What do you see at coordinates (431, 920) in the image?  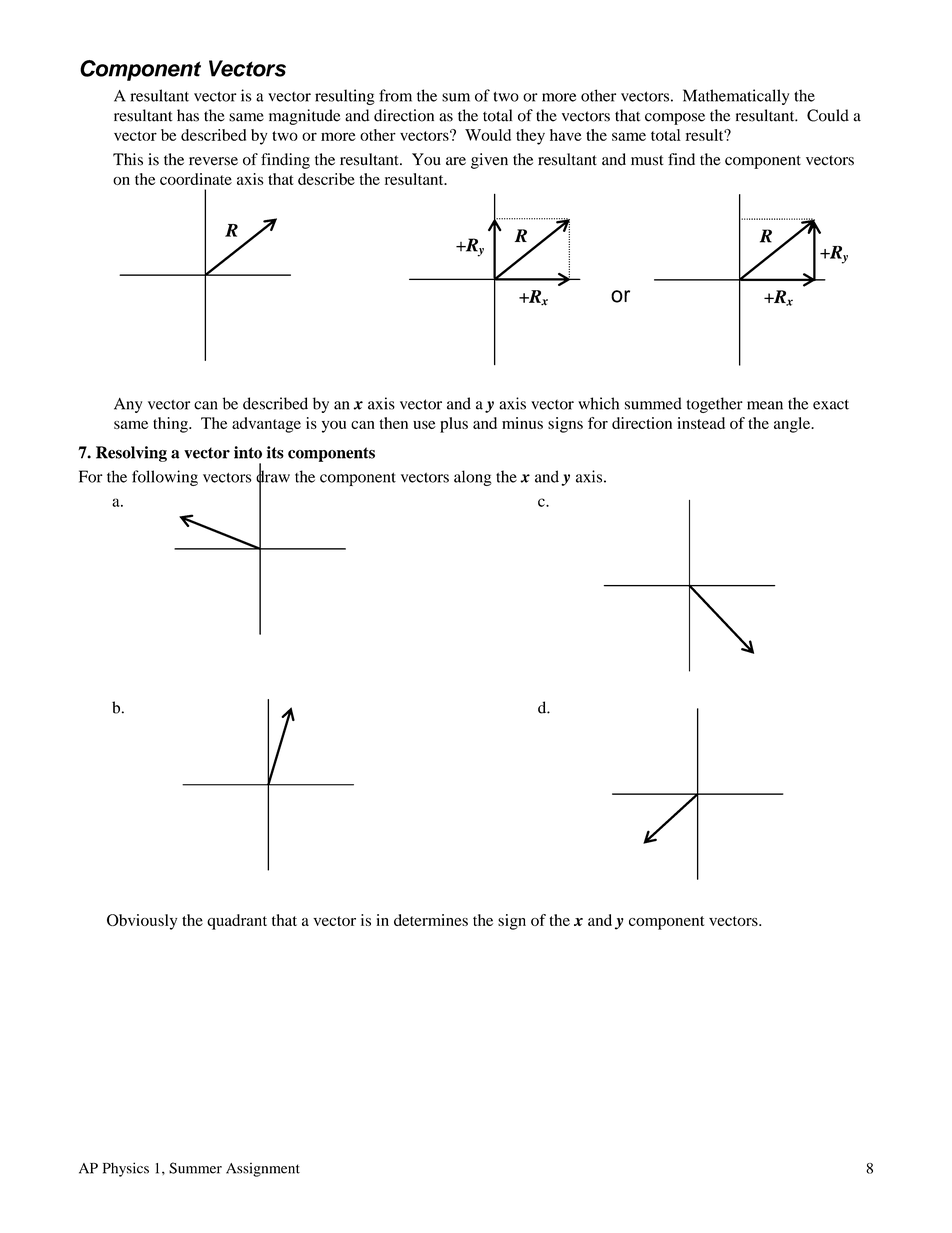 I see `determines` at bounding box center [431, 920].
